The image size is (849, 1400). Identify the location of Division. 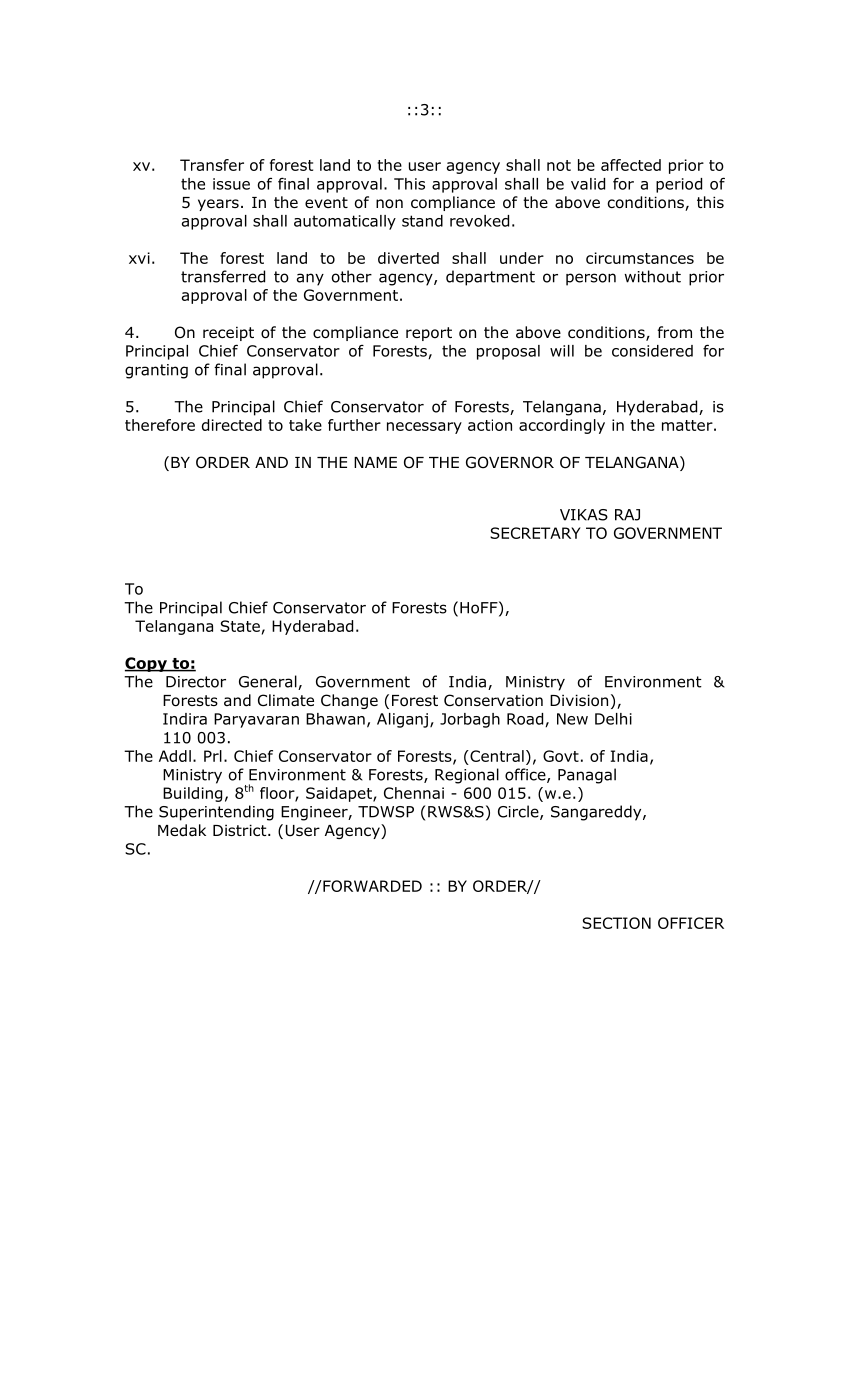
(579, 700).
